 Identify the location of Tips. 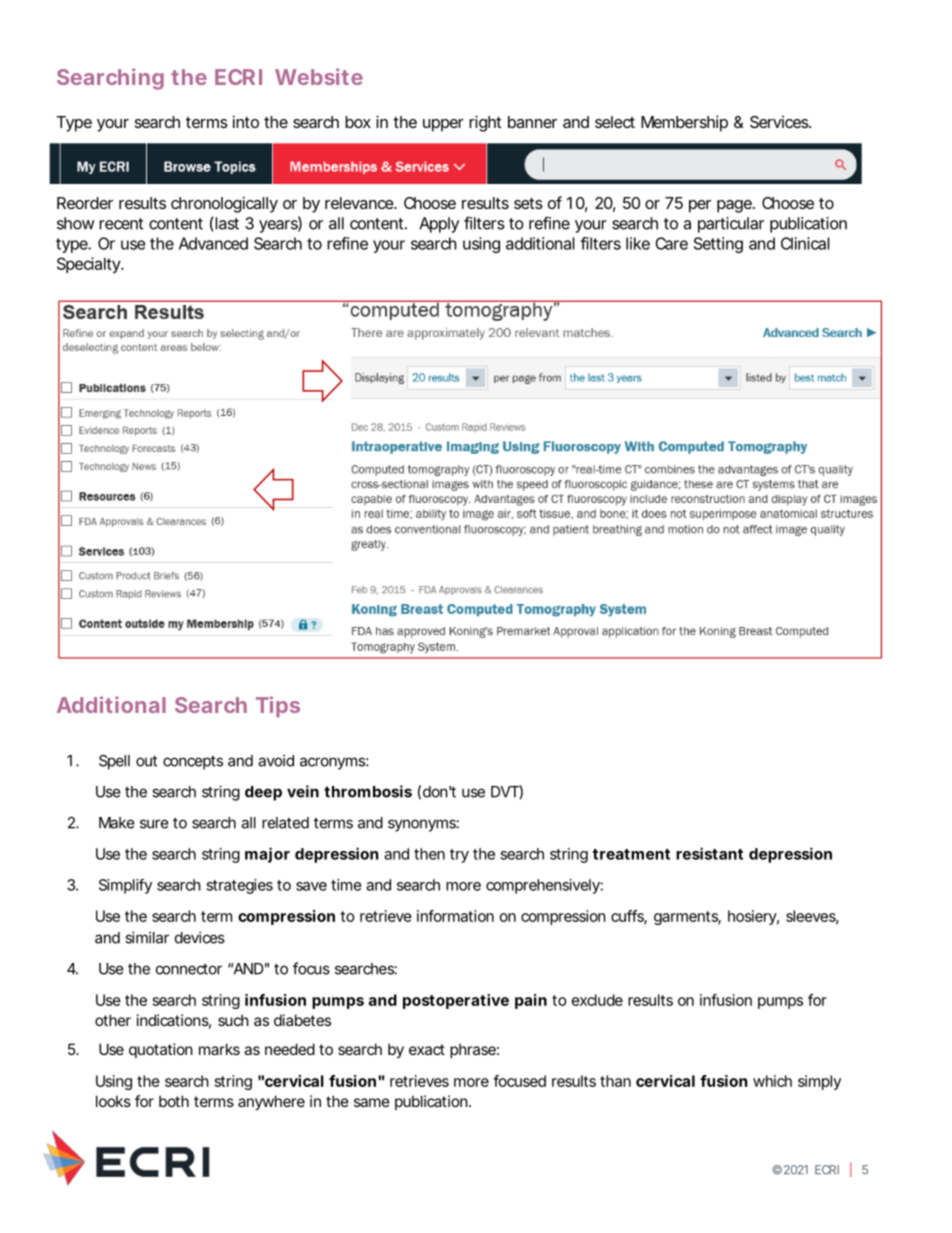
(278, 707).
